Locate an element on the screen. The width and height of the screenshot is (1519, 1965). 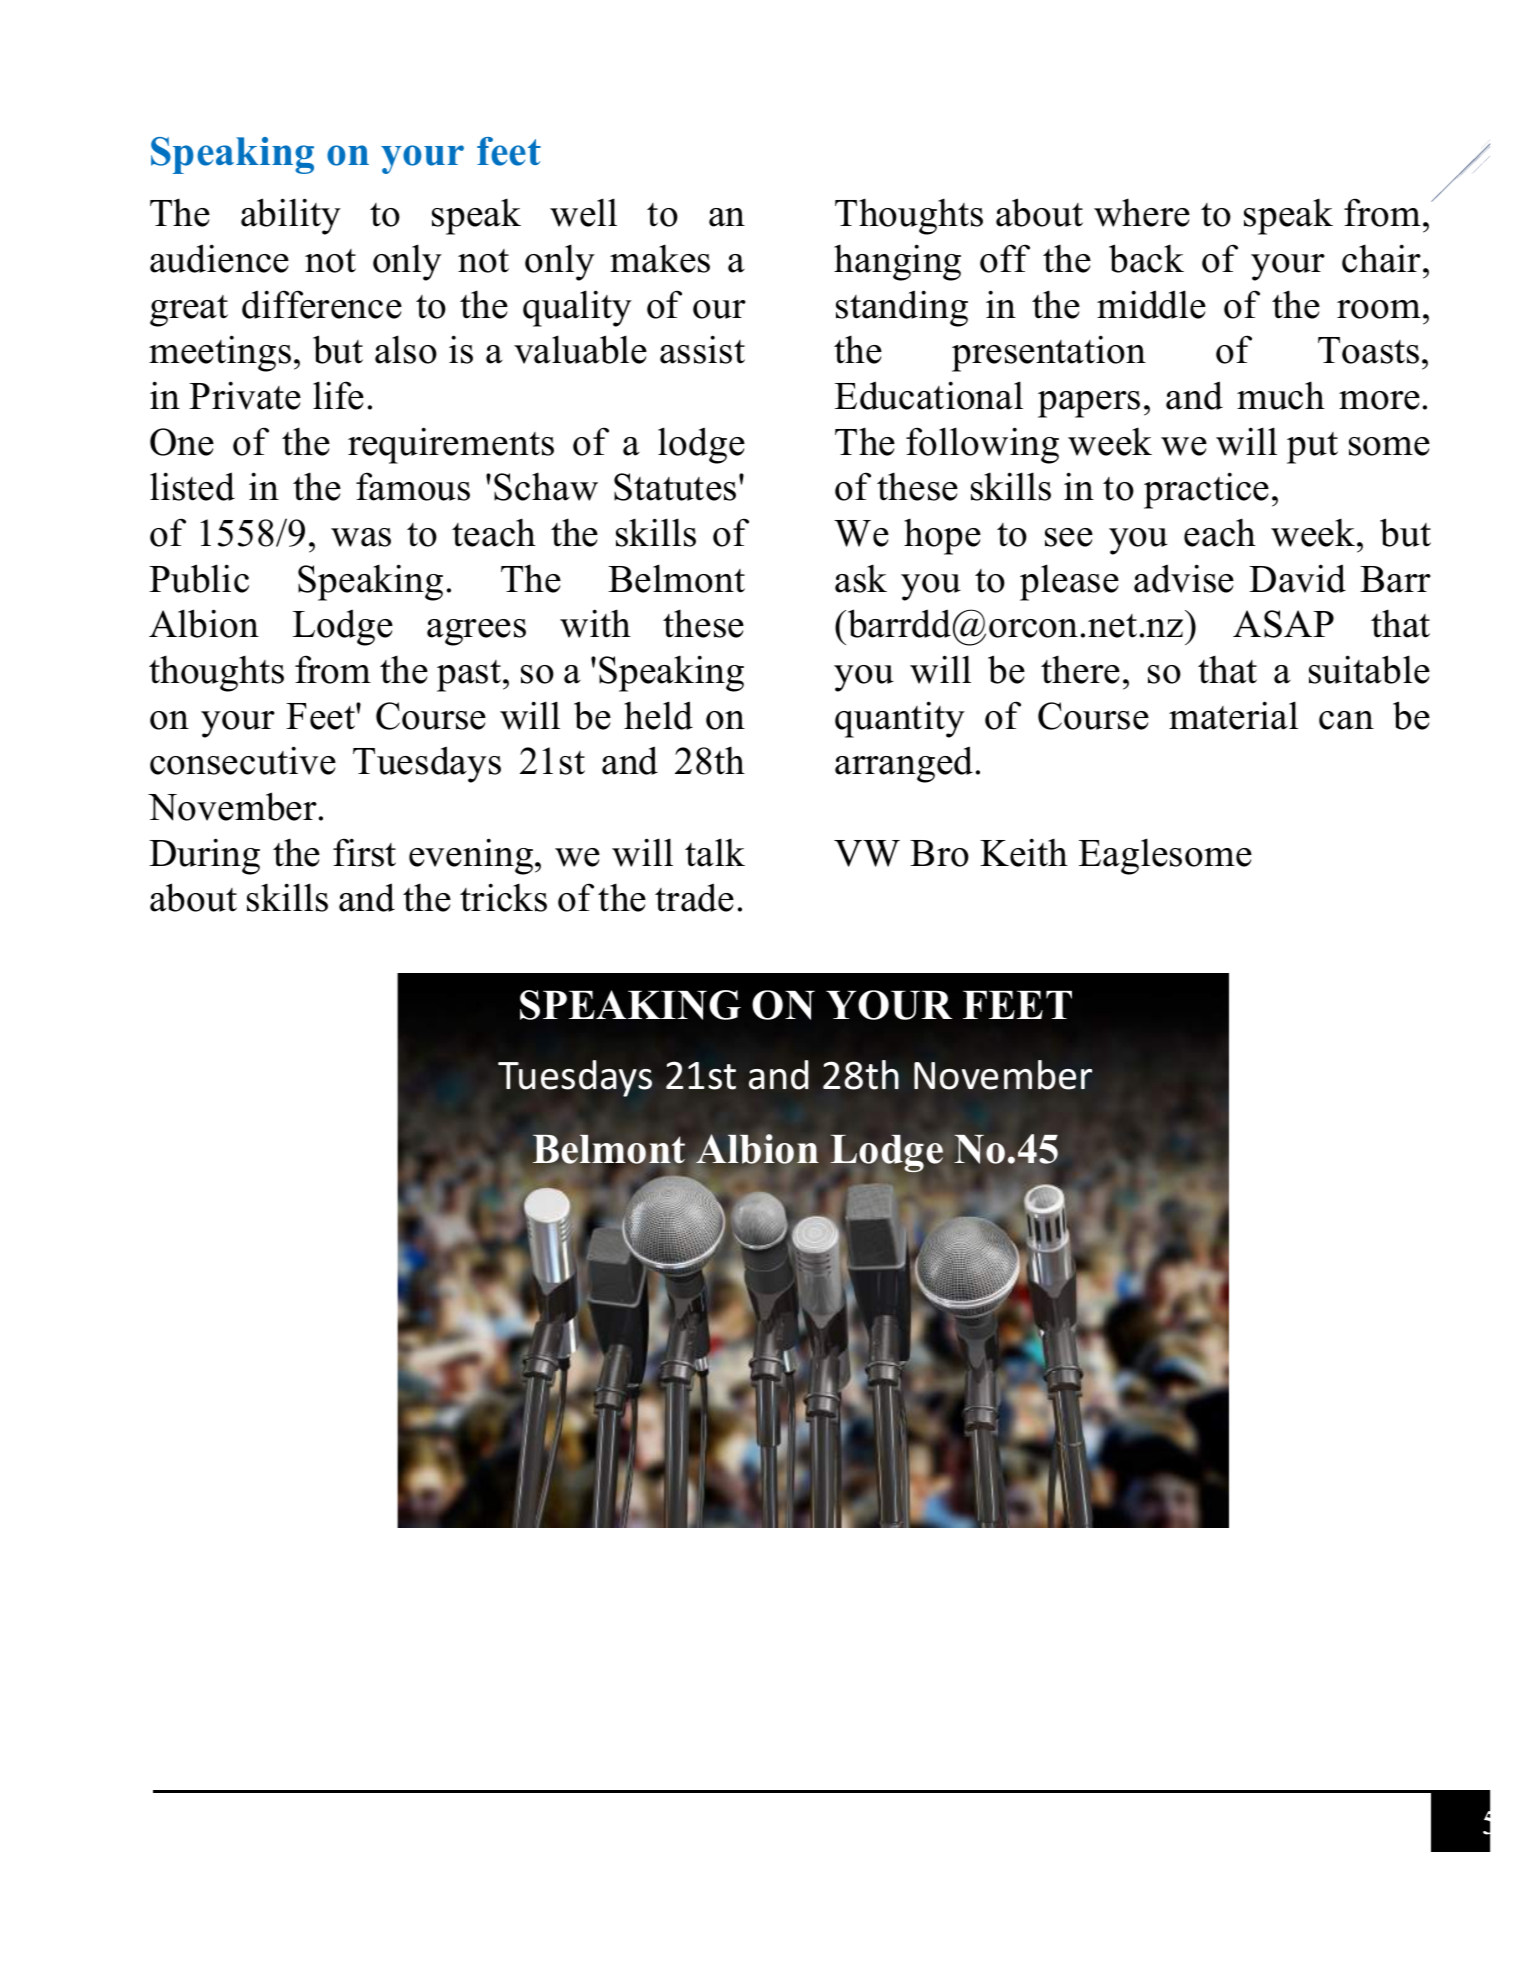
much is located at coordinates (1281, 395).
